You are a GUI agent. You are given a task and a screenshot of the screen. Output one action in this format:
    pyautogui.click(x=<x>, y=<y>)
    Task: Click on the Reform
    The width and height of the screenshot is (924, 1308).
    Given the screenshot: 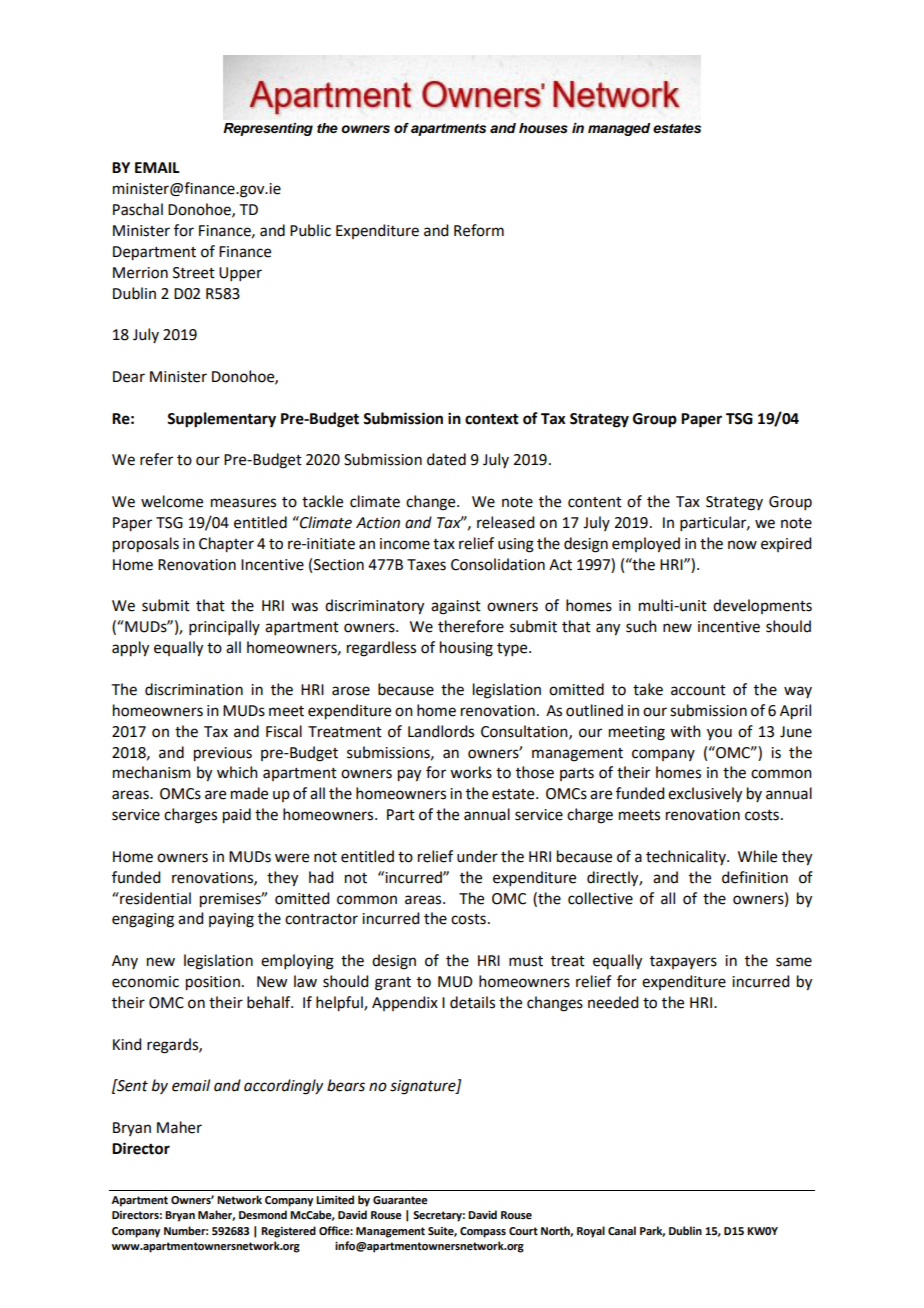 What is the action you would take?
    pyautogui.click(x=479, y=230)
